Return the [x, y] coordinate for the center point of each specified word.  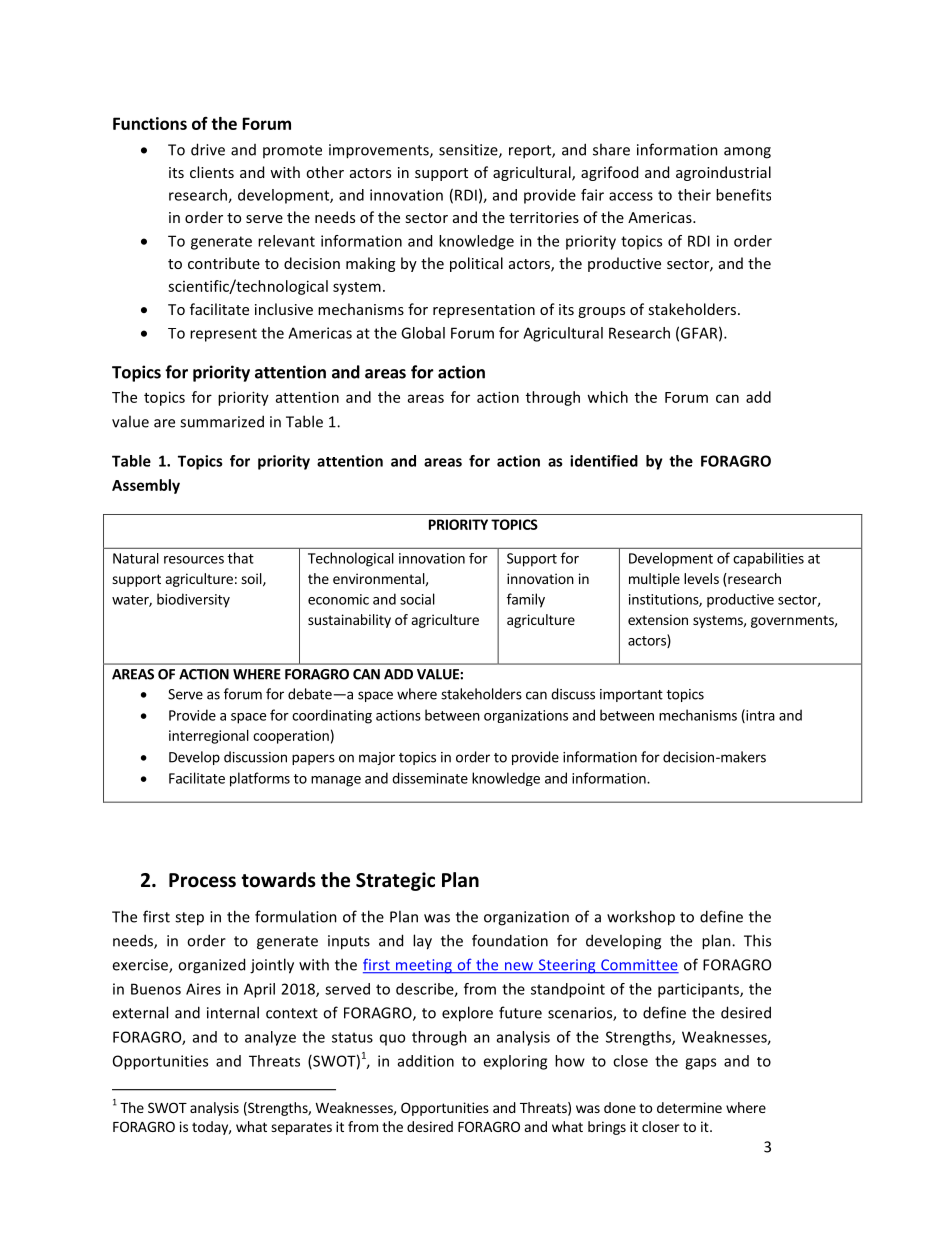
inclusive [284, 309]
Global [423, 333]
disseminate [430, 778]
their [694, 195]
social [417, 599]
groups [601, 312]
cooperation [291, 737]
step [189, 919]
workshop [641, 918]
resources [194, 560]
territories [544, 217]
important [631, 695]
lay [422, 942]
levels [701, 578]
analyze [270, 1038]
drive [208, 149]
